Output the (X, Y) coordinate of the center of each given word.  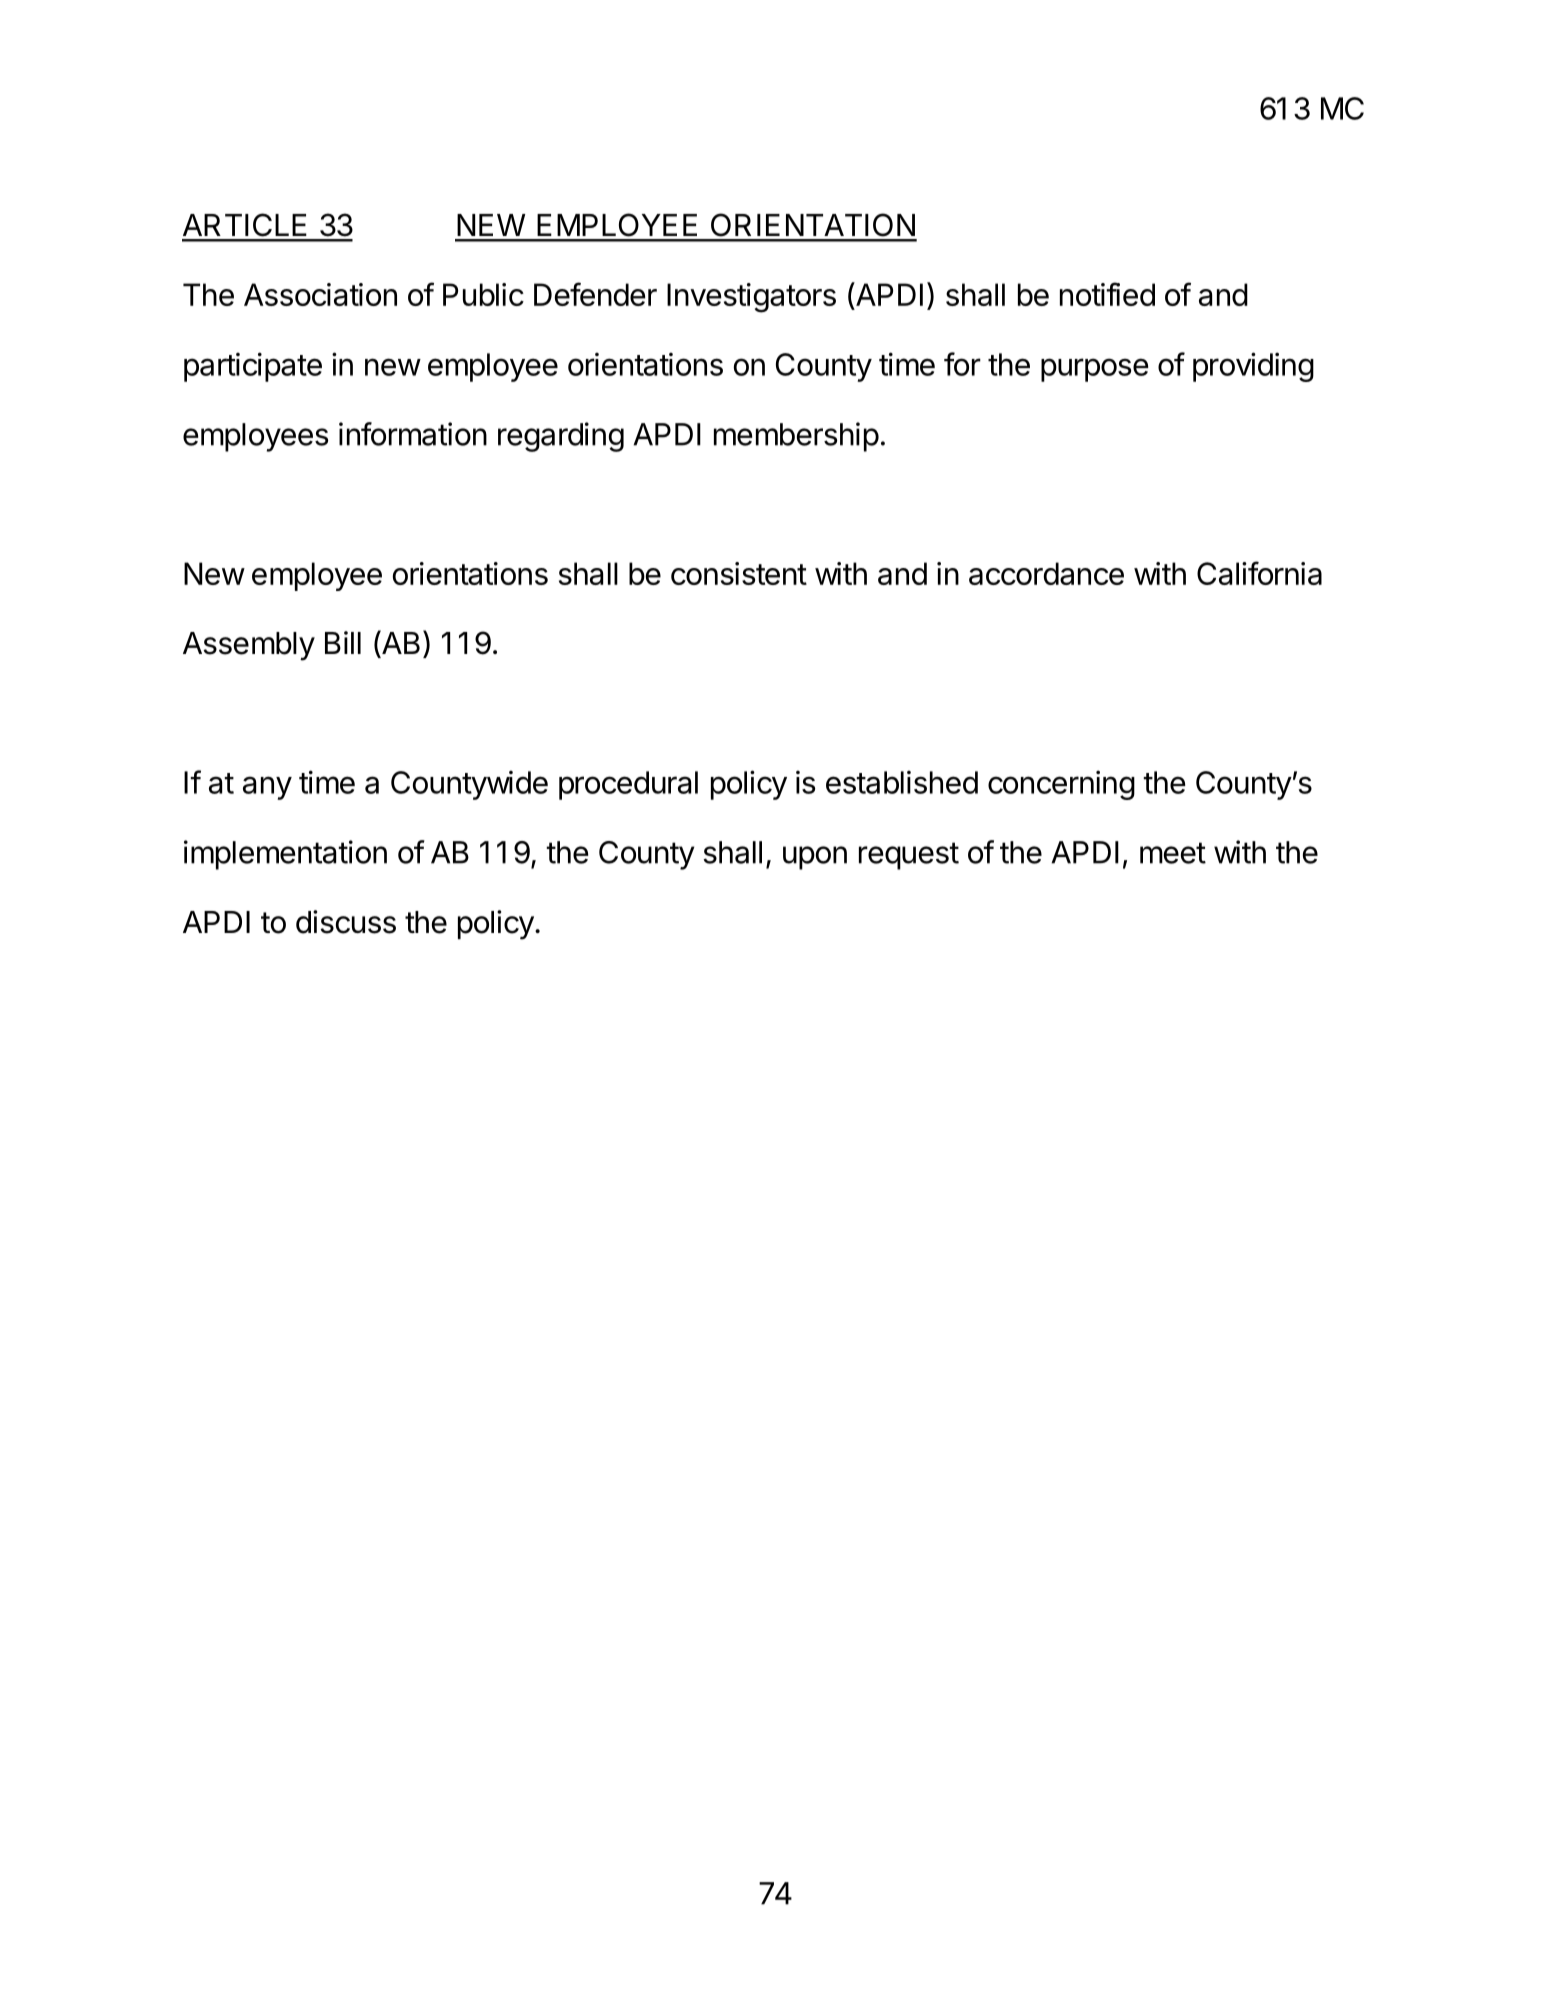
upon (815, 858)
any (267, 788)
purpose (1095, 370)
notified (1107, 294)
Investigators (751, 298)
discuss (346, 922)
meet (1173, 853)
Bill (343, 642)
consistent (739, 573)
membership (796, 437)
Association (320, 294)
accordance (1046, 573)
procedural (628, 785)
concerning (1061, 785)
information (413, 434)
